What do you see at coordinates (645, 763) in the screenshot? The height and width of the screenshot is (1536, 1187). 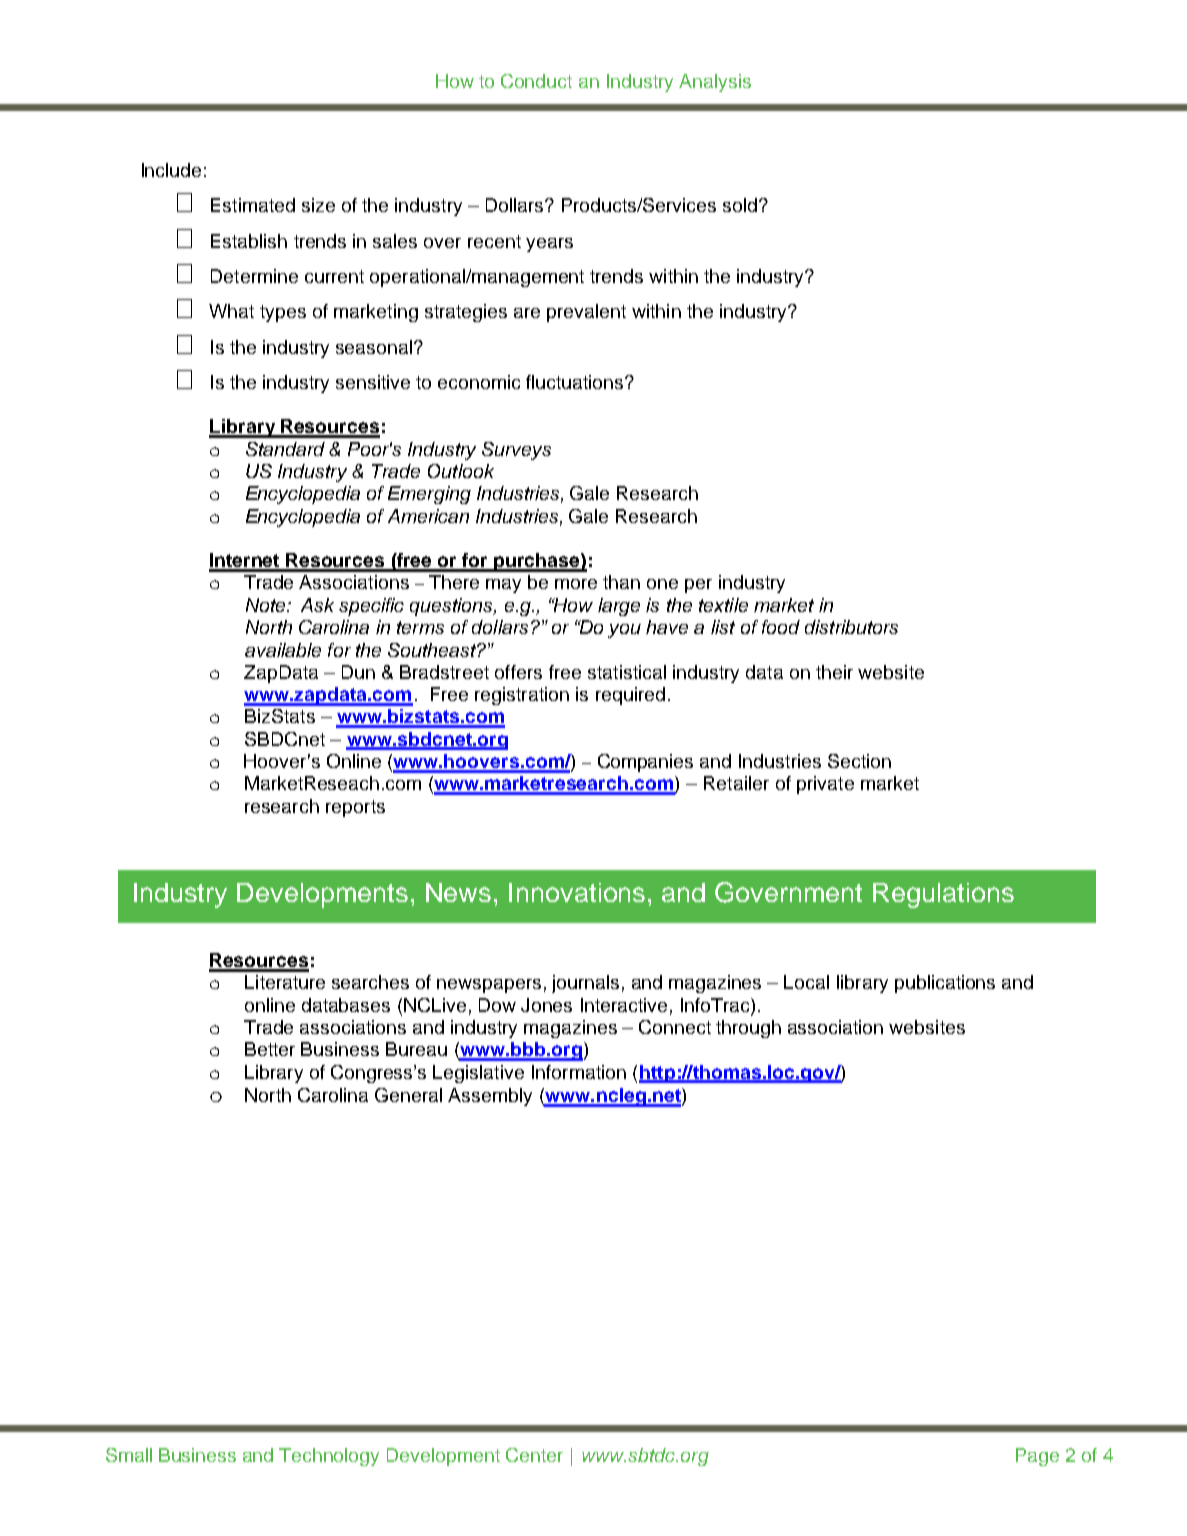 I see `Companies` at bounding box center [645, 763].
